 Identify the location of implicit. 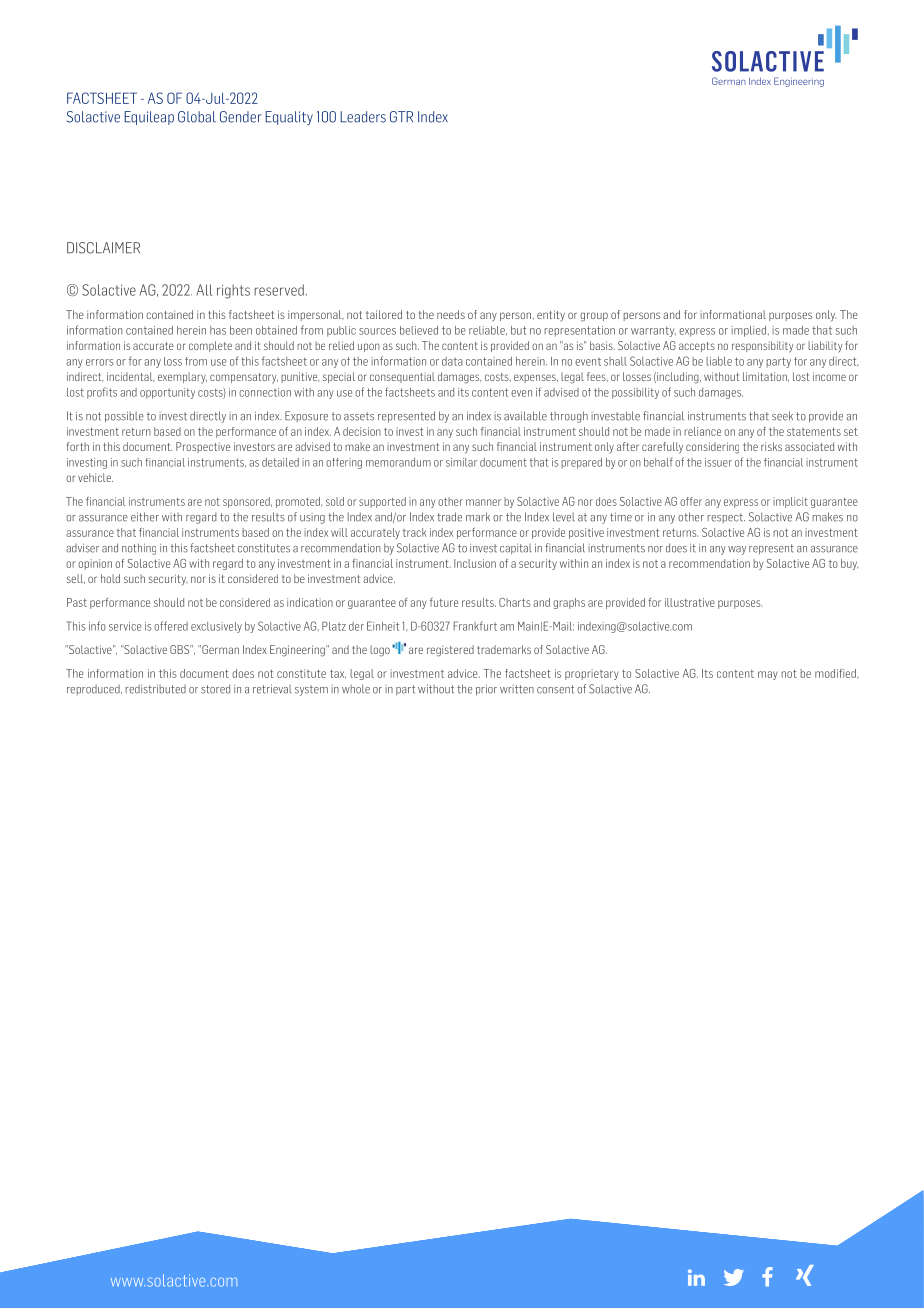
(790, 502).
